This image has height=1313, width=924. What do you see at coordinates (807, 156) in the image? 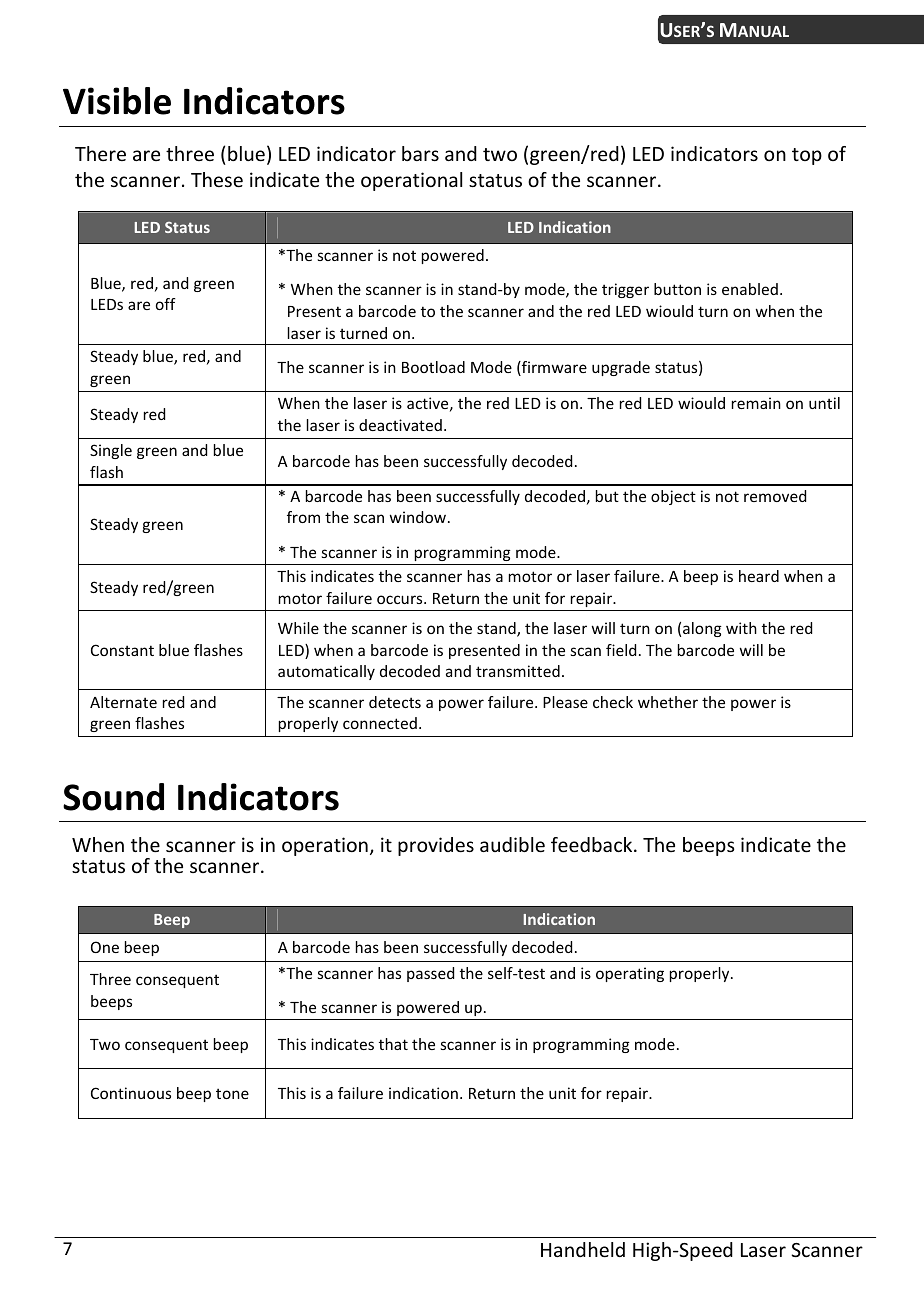
I see `top` at bounding box center [807, 156].
